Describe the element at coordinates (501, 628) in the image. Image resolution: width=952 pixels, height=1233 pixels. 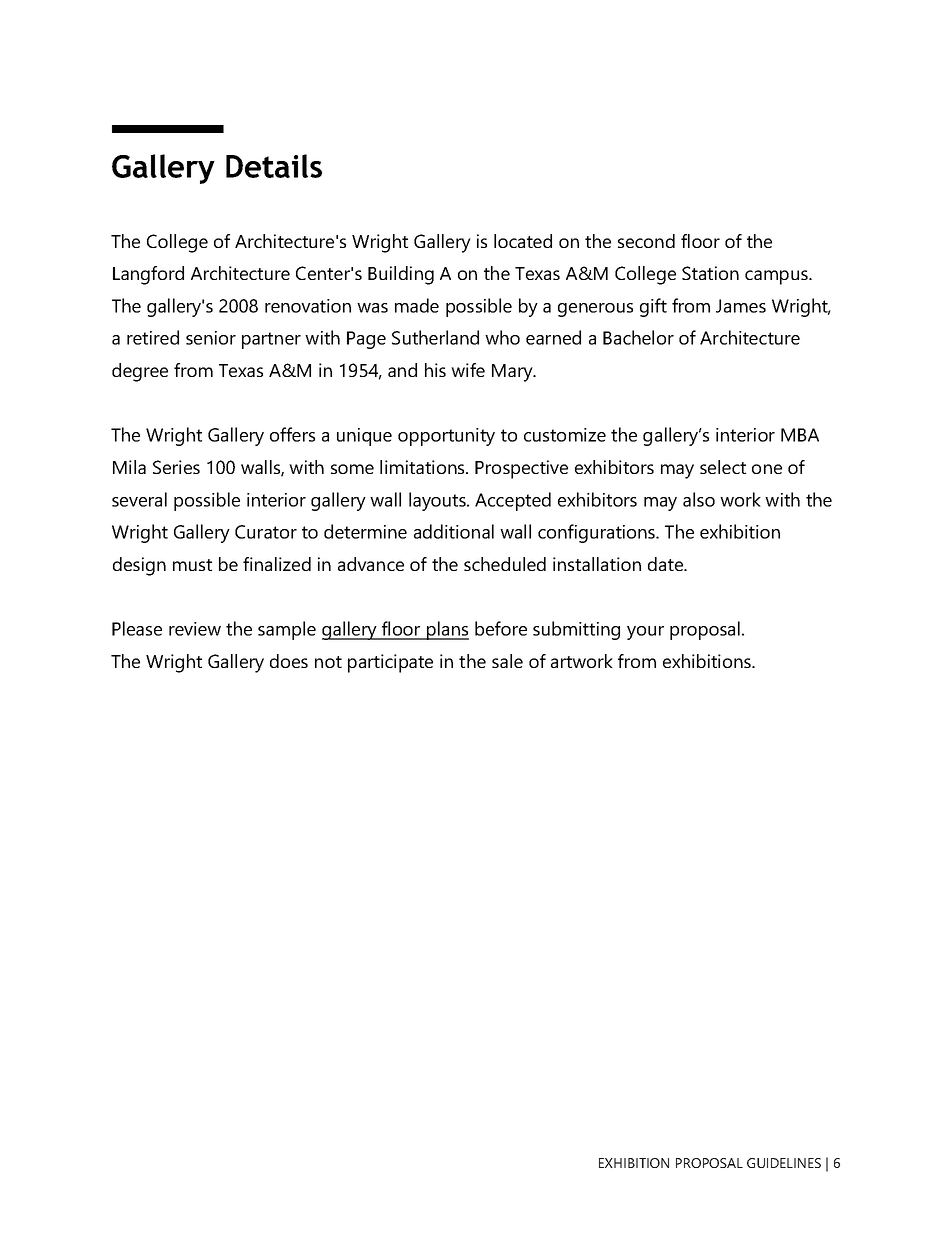
I see `before` at that location.
